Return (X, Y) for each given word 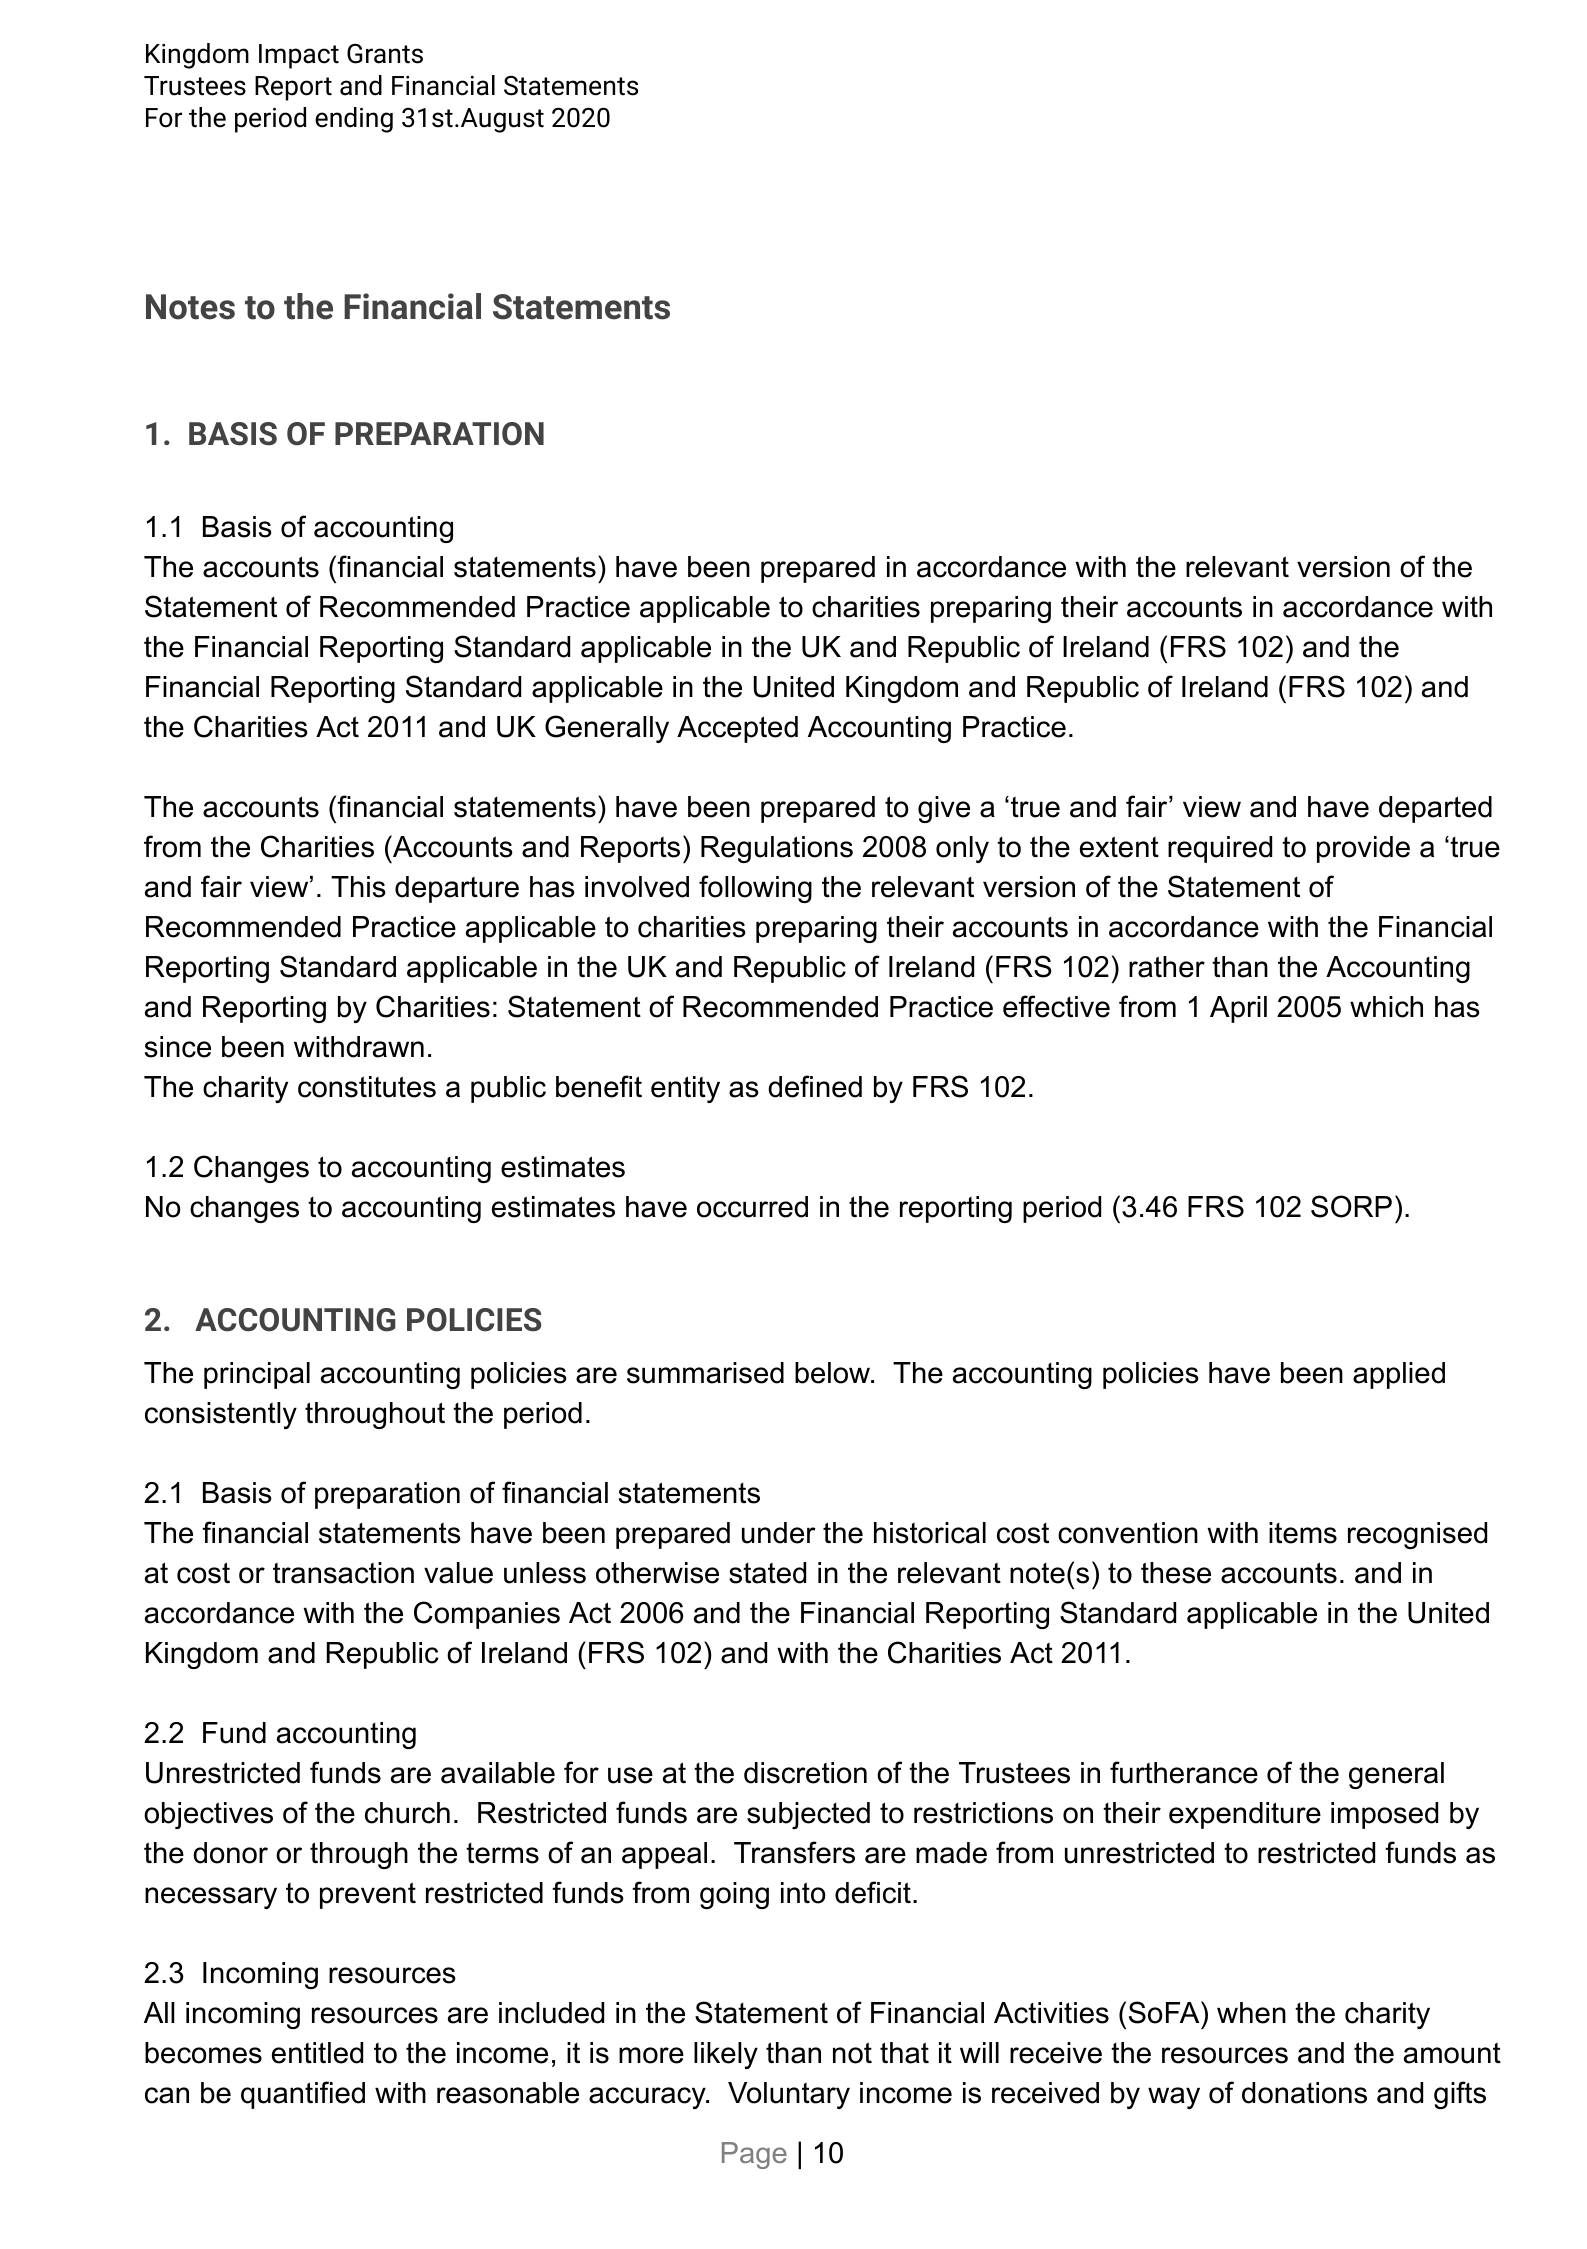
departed (1435, 809)
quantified (303, 2095)
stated (767, 1573)
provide (1363, 849)
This (358, 887)
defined (815, 1086)
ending (354, 120)
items (1303, 1533)
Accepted (737, 729)
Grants (385, 54)
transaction (343, 1573)
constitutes (367, 1087)
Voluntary (789, 2095)
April (1238, 1009)
